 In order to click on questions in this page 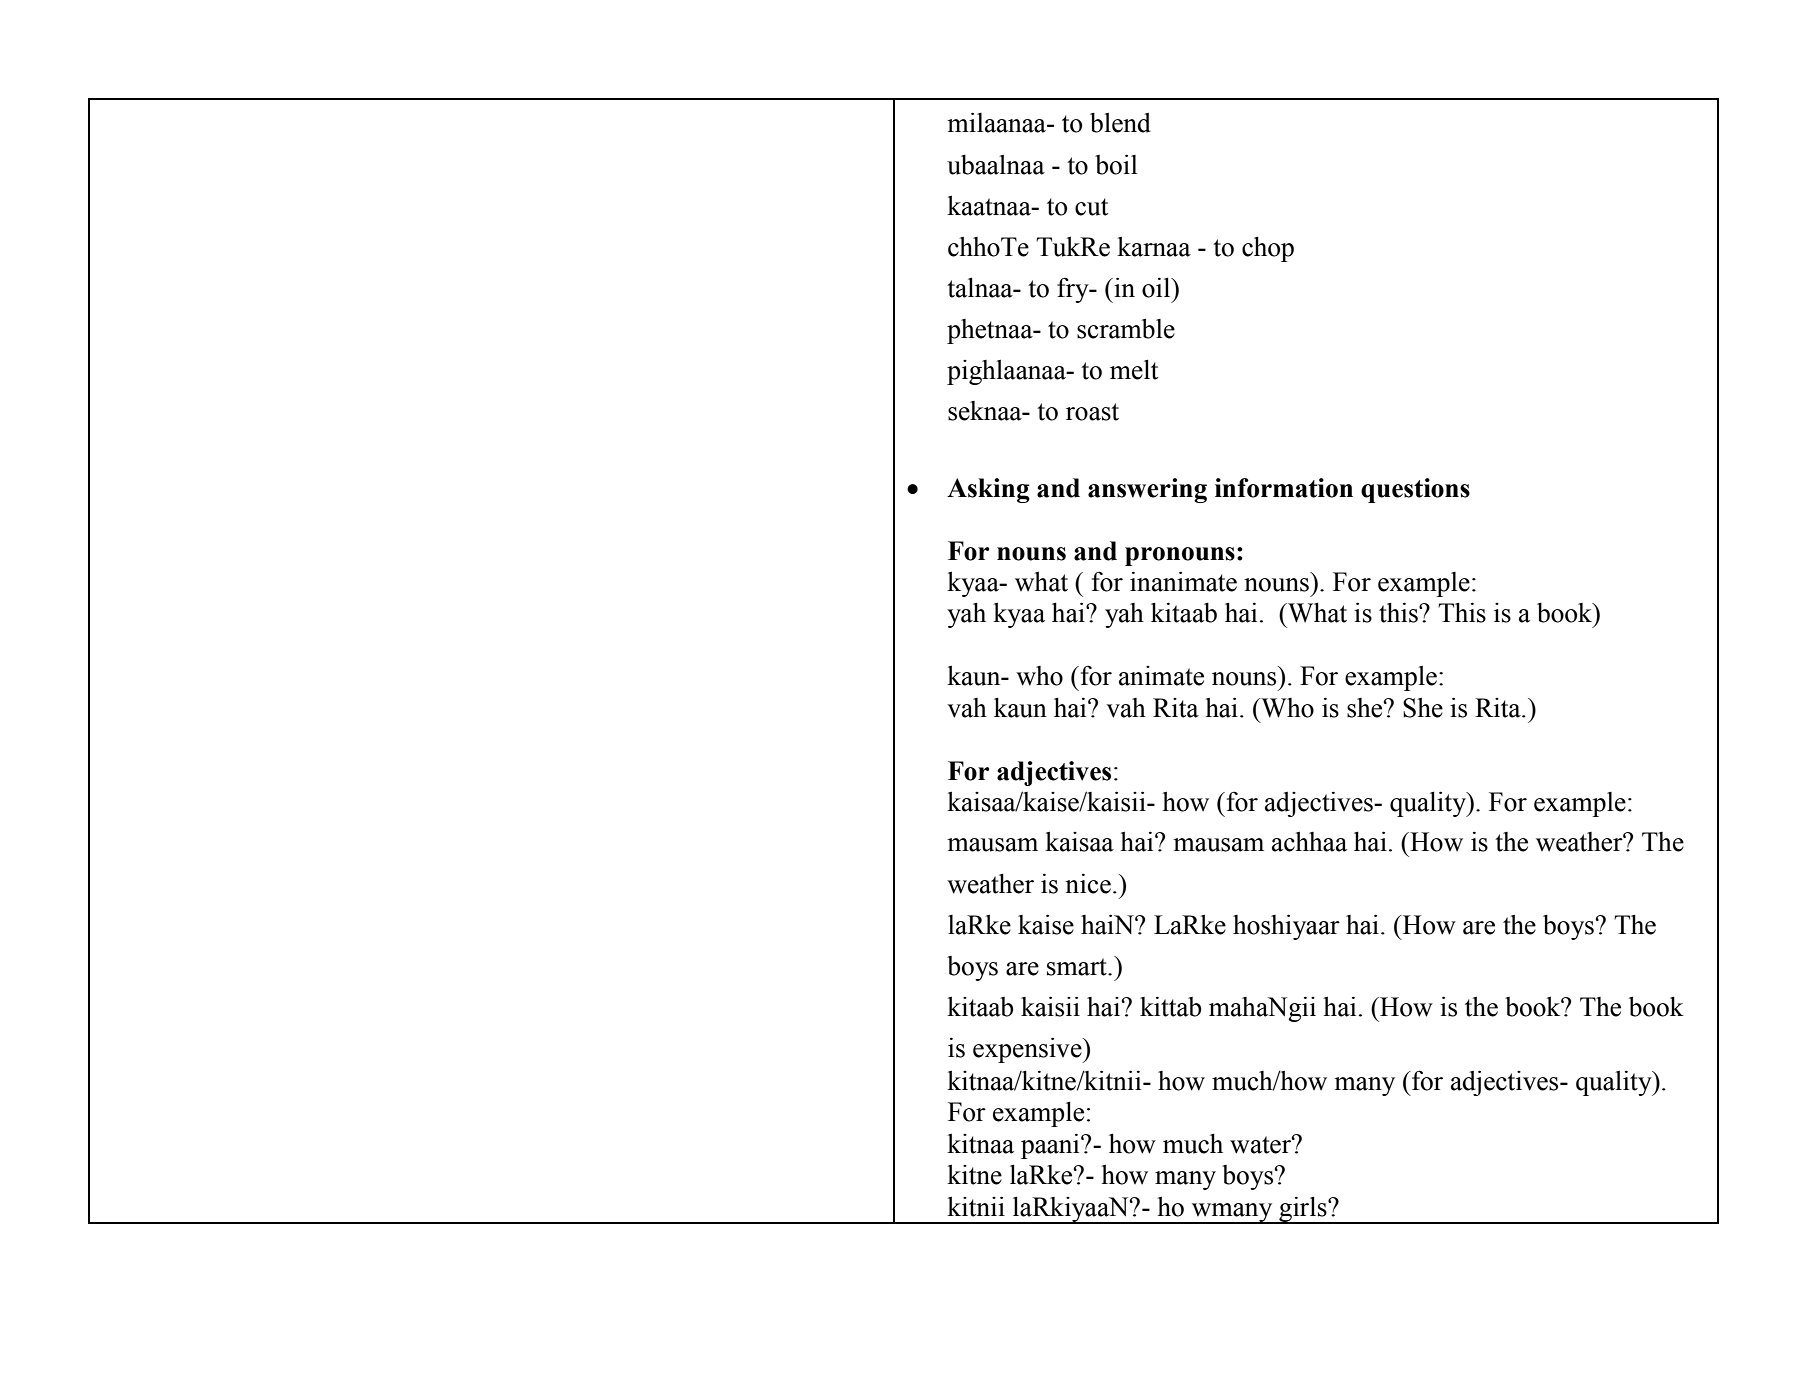, I will do `click(1415, 490)`.
